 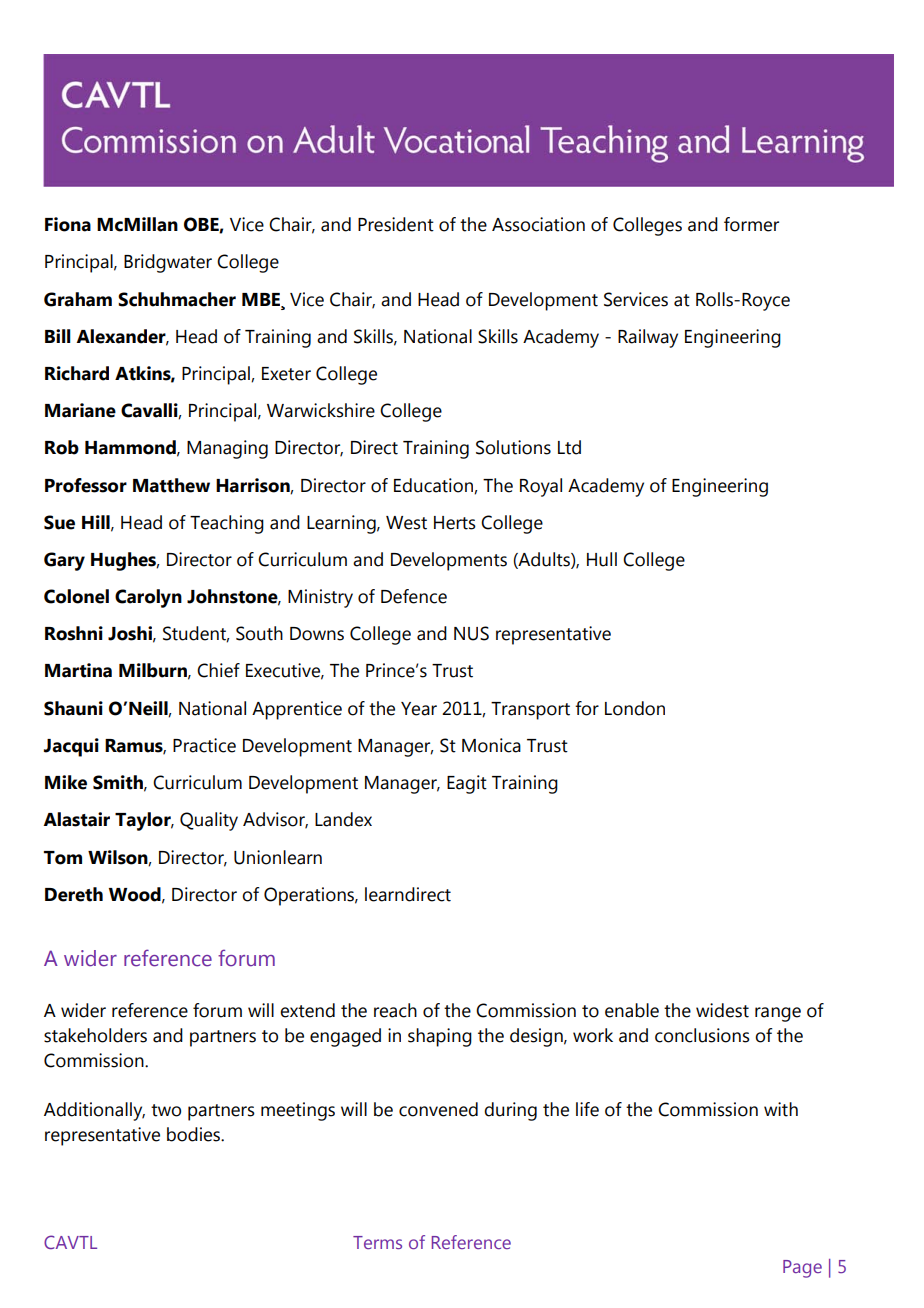 What do you see at coordinates (751, 224) in the page?
I see `former` at bounding box center [751, 224].
